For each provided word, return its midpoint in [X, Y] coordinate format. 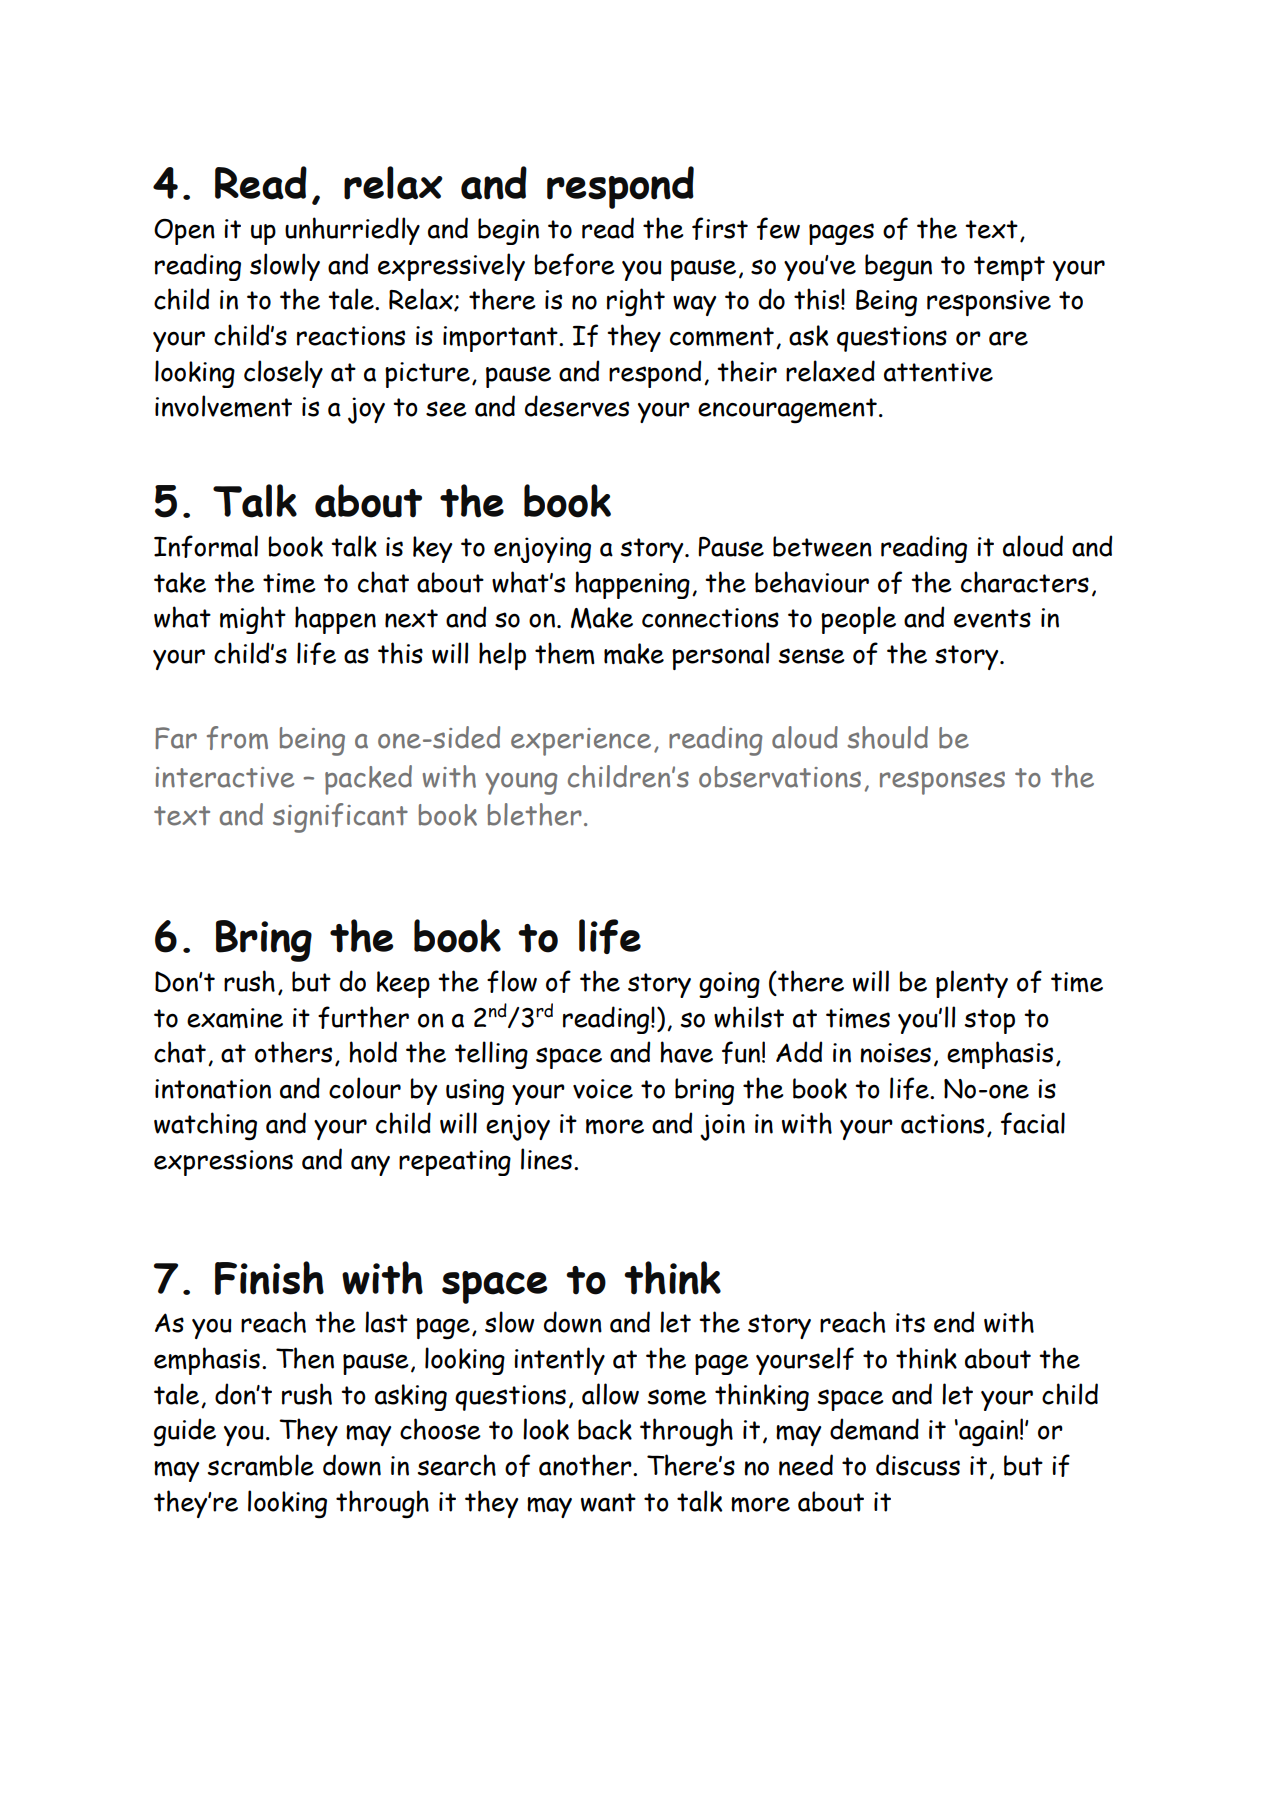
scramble [261, 1465]
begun [898, 267]
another [586, 1465]
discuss [918, 1465]
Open [184, 232]
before [574, 264]
